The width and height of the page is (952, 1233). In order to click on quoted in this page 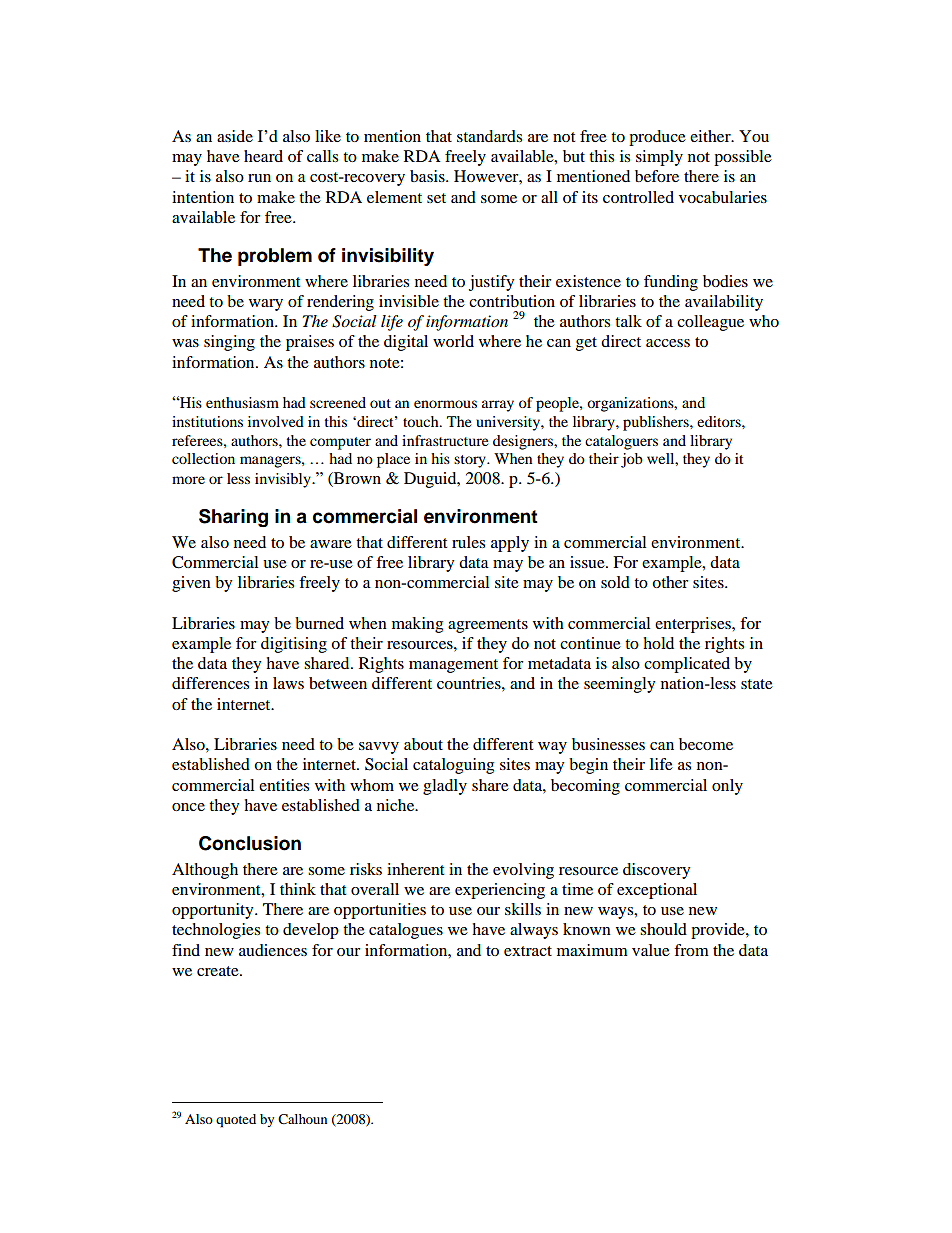, I will do `click(236, 1121)`.
